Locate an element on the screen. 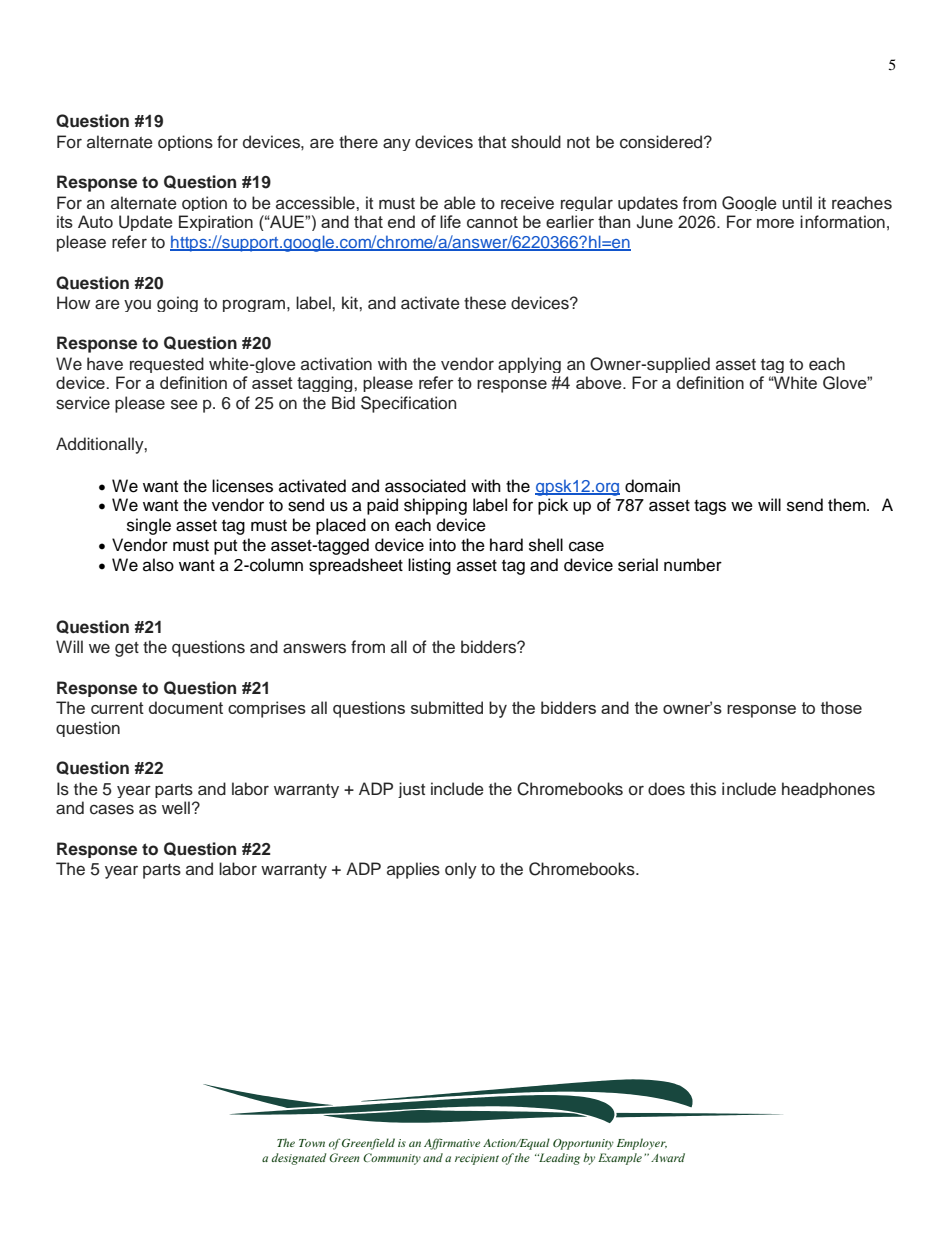 The width and height of the screenshot is (952, 1233). submitted is located at coordinates (447, 707).
